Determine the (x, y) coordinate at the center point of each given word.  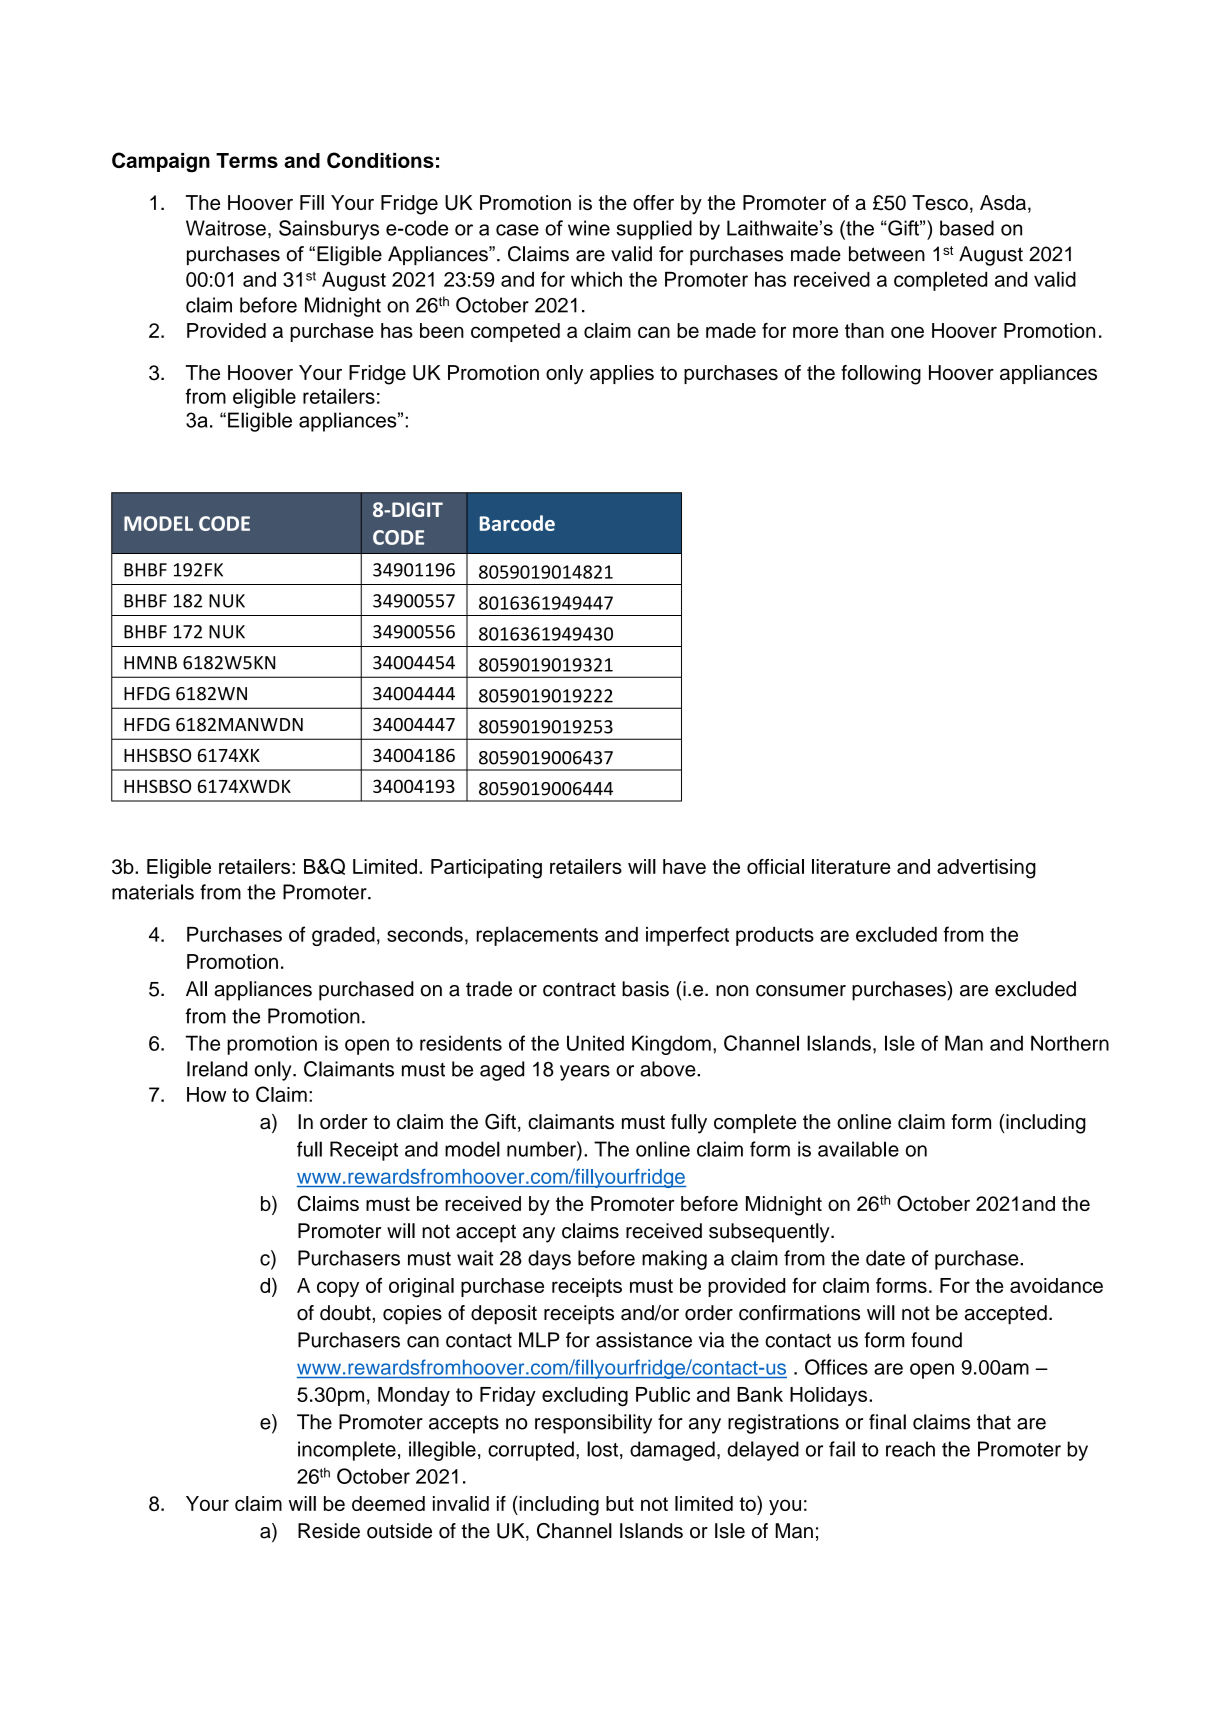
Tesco (940, 202)
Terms (247, 160)
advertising (986, 869)
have (684, 866)
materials (153, 892)
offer (653, 202)
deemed (388, 1503)
